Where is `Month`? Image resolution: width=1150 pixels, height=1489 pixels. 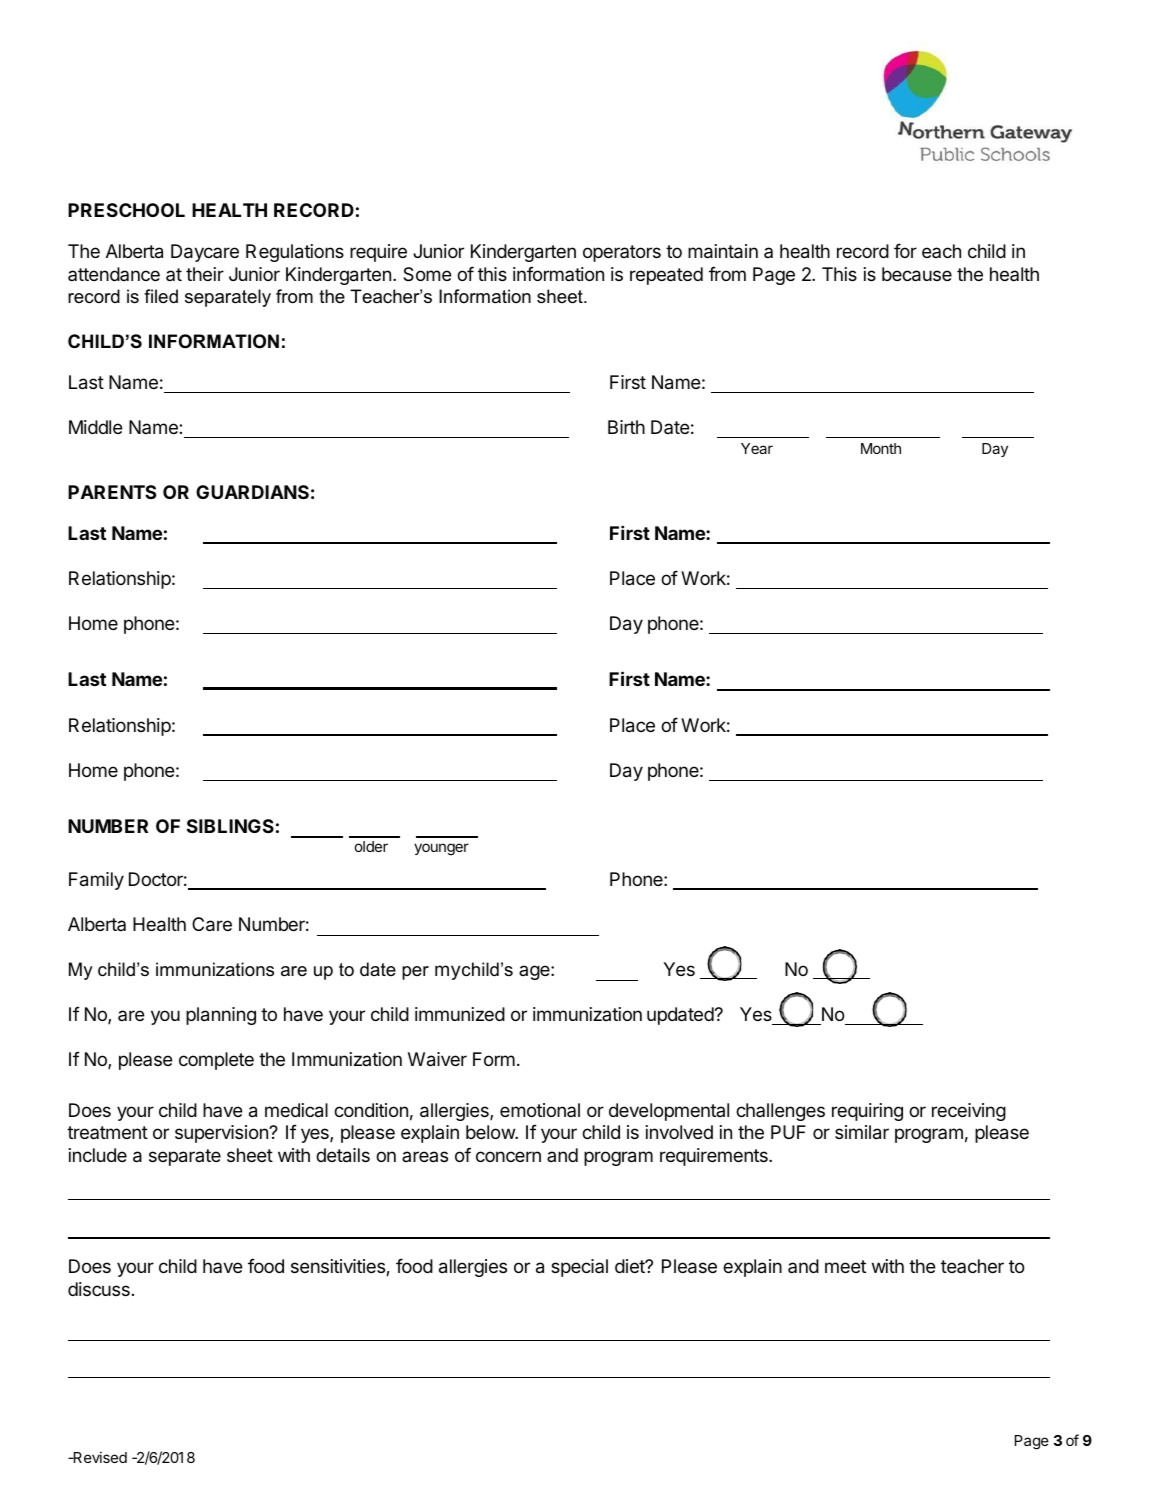
Month is located at coordinates (881, 448).
